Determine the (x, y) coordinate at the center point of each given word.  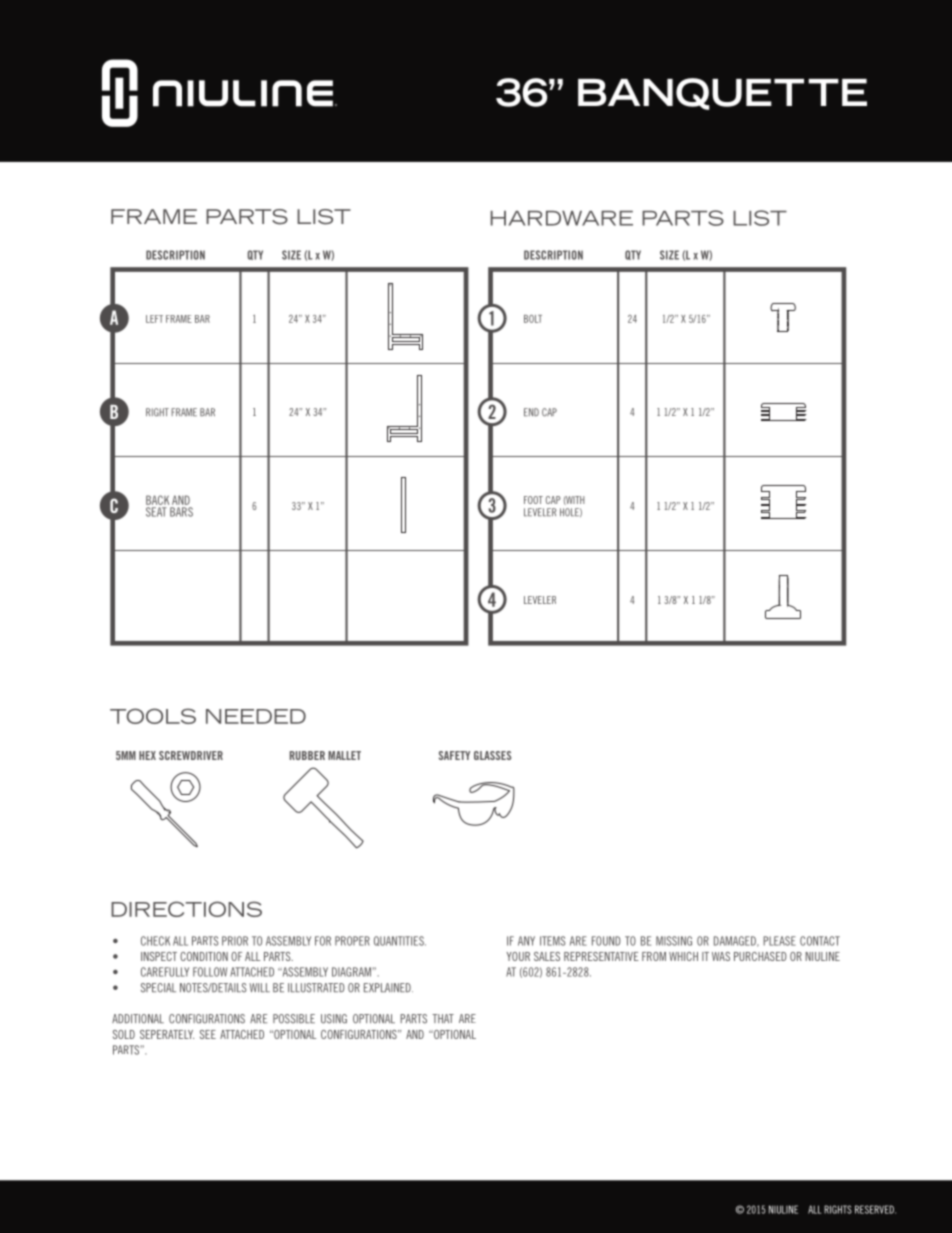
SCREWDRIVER (191, 755)
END (531, 412)
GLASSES (492, 755)
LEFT (154, 319)
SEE (208, 1034)
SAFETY (454, 755)
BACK (157, 500)
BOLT (533, 319)
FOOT (533, 500)
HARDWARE (562, 218)
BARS (181, 512)
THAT (443, 1018)
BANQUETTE (722, 94)
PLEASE (779, 941)
